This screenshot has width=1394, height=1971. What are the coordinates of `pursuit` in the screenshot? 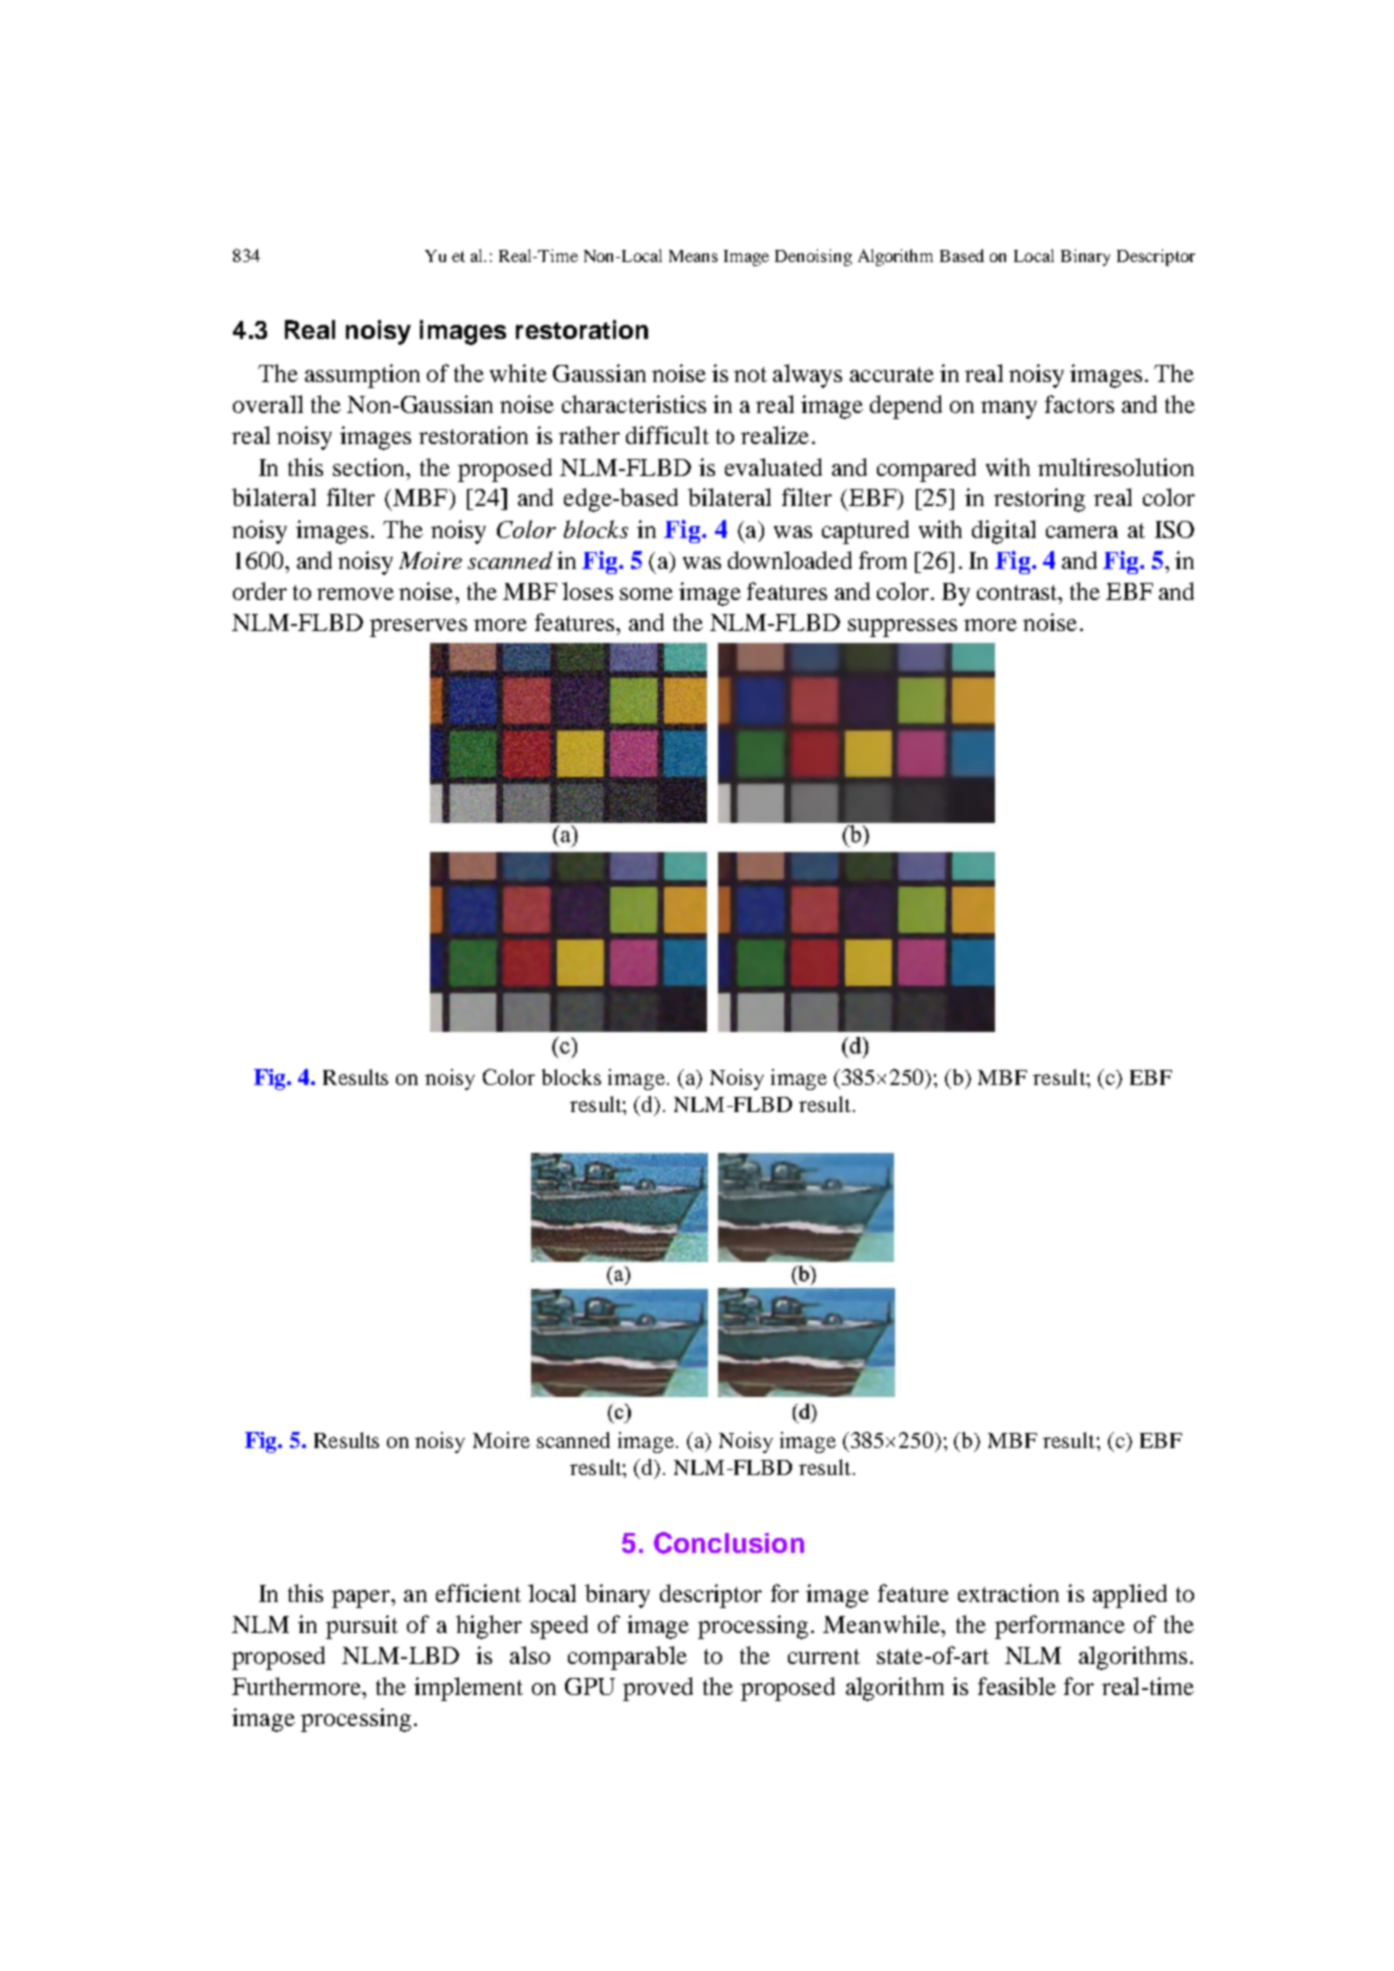 It's located at (362, 1627).
